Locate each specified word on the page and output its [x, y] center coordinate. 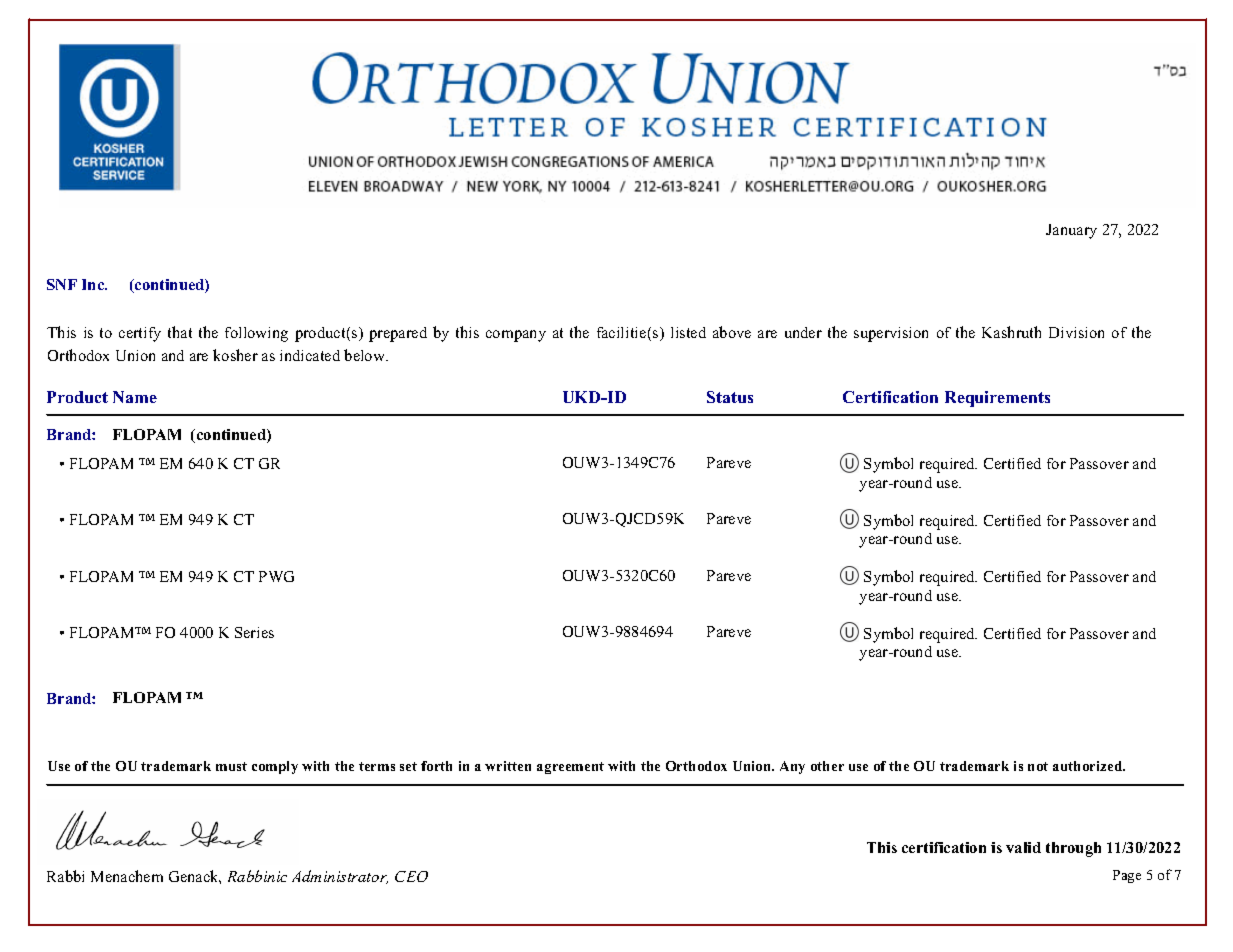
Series [254, 632]
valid [1023, 847]
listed [688, 332]
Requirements [997, 399]
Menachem [127, 876]
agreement [570, 768]
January [1071, 231]
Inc [94, 284]
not [1038, 766]
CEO [411, 876]
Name [135, 397]
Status [730, 397]
